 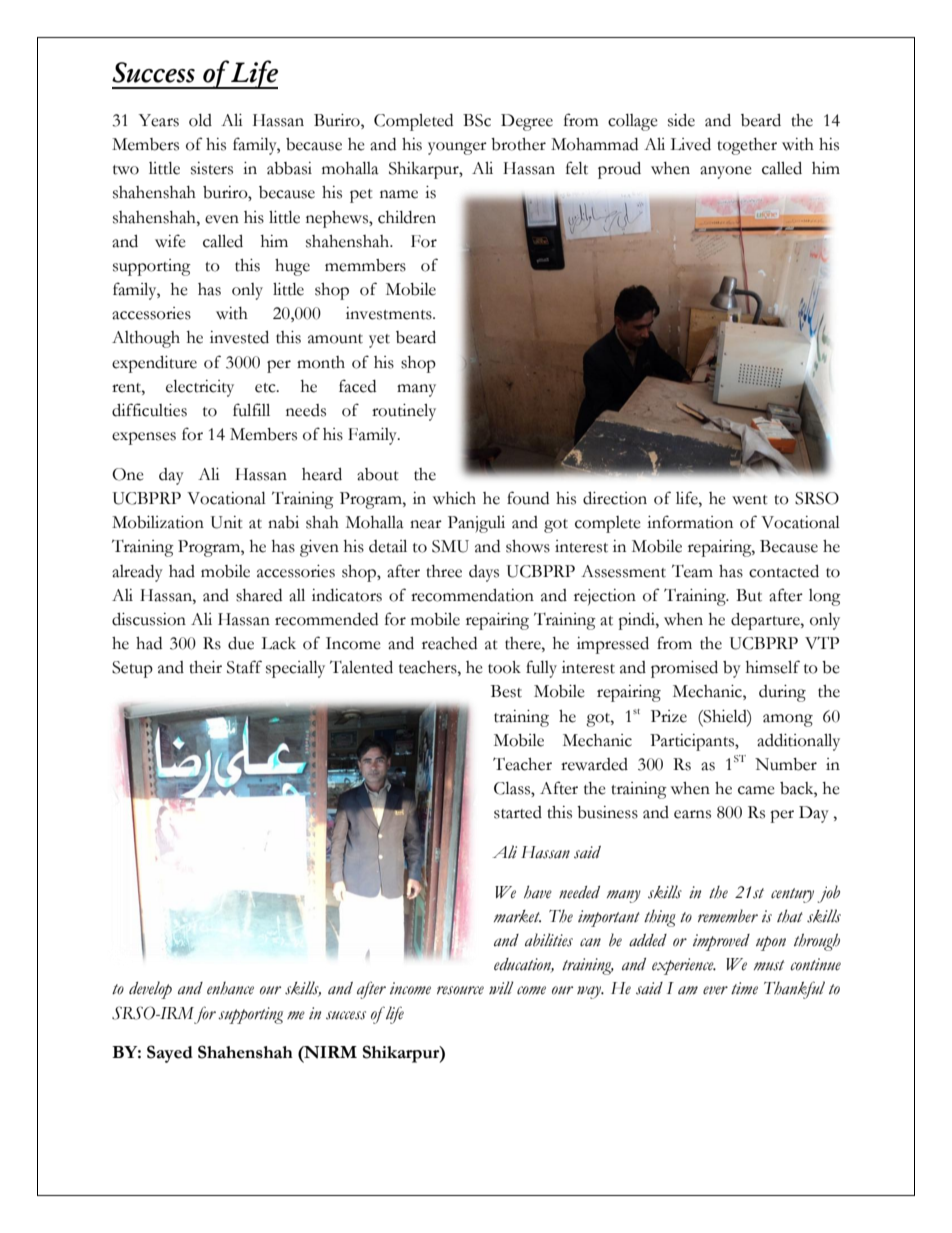 I want to click on must, so click(x=769, y=965).
